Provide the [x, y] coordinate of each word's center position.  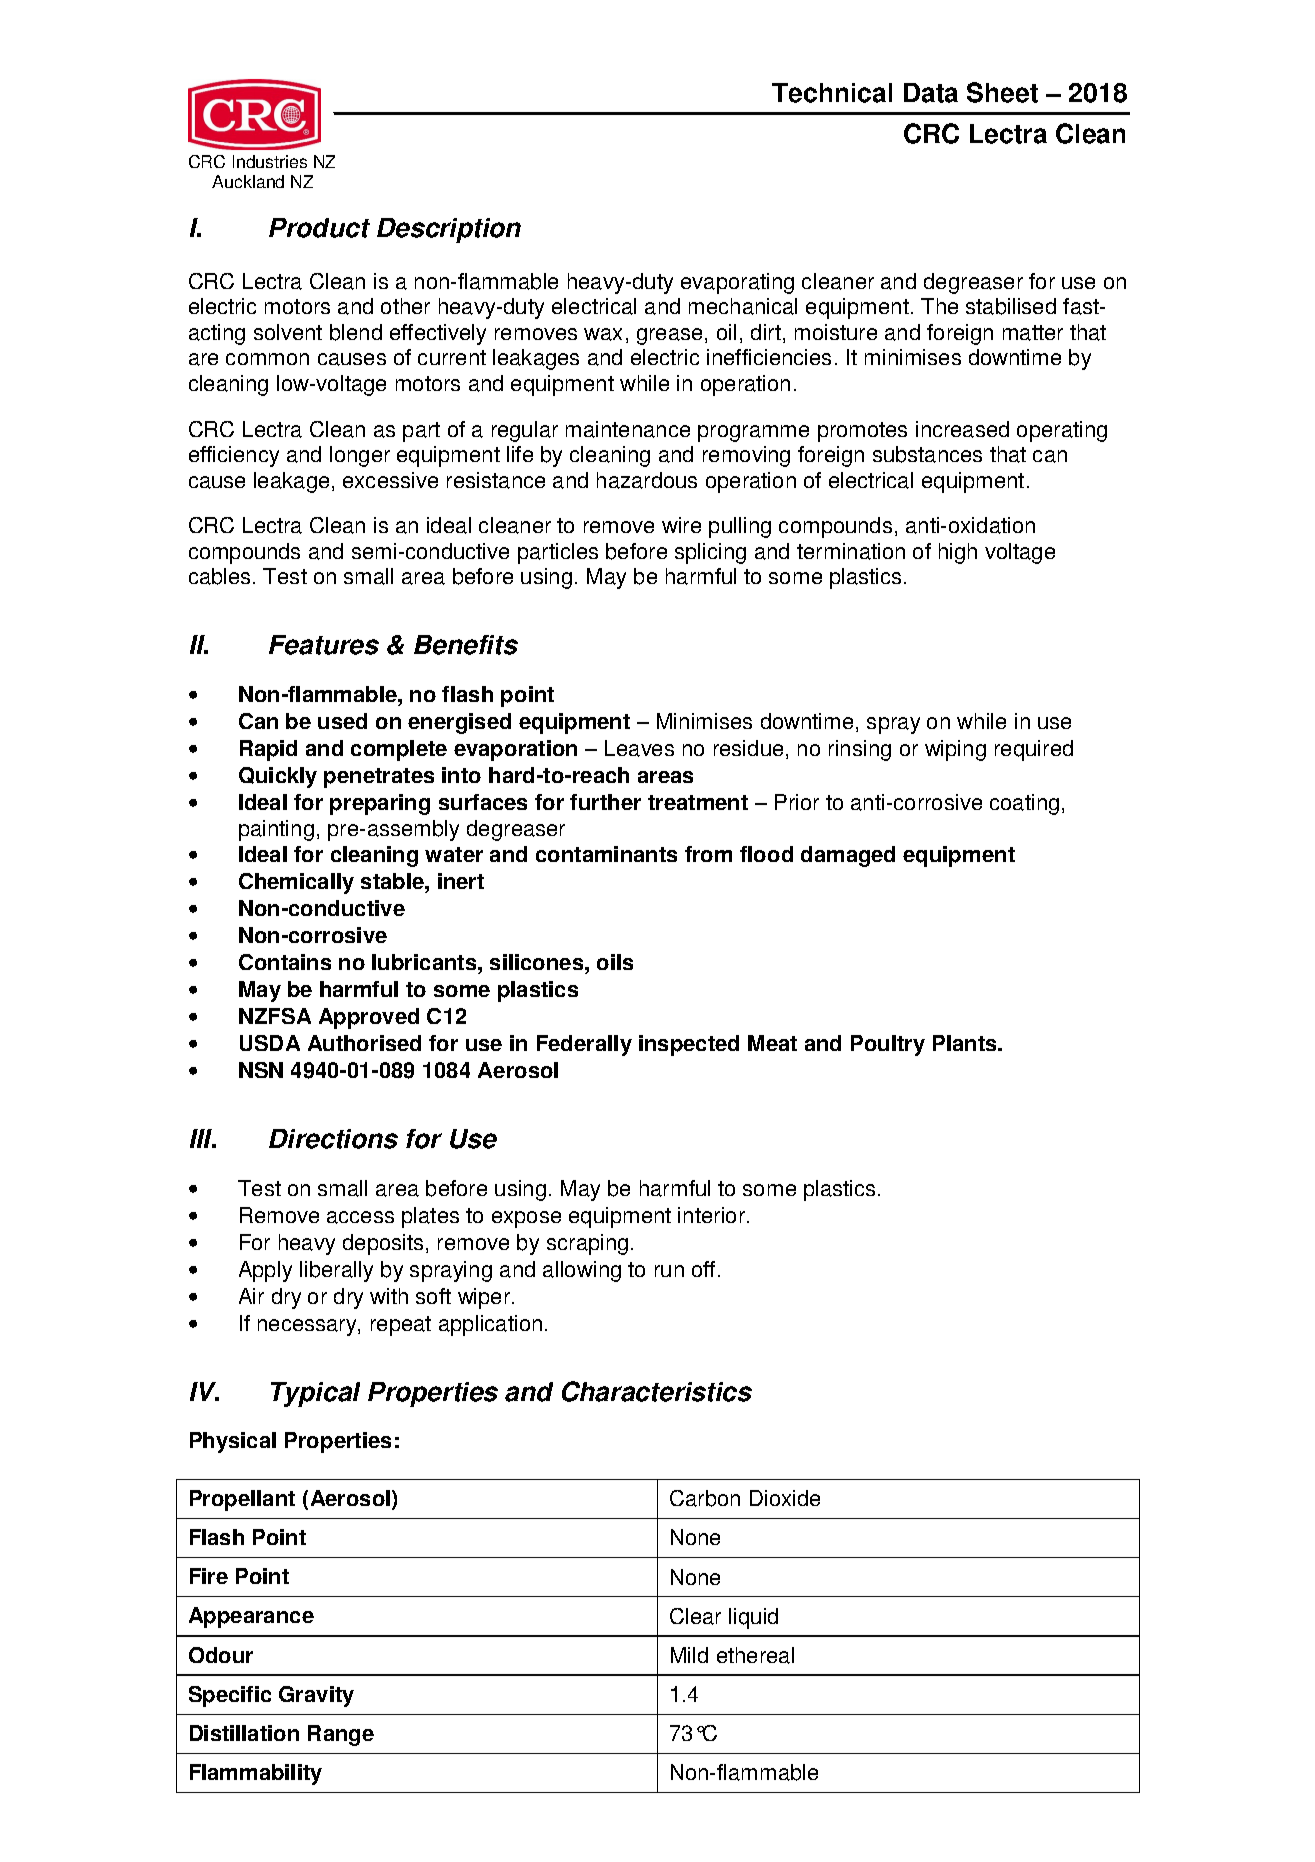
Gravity [316, 1696]
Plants [966, 1043]
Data [931, 93]
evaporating [737, 283]
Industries [270, 161]
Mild [689, 1655]
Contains [285, 962]
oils [615, 962]
